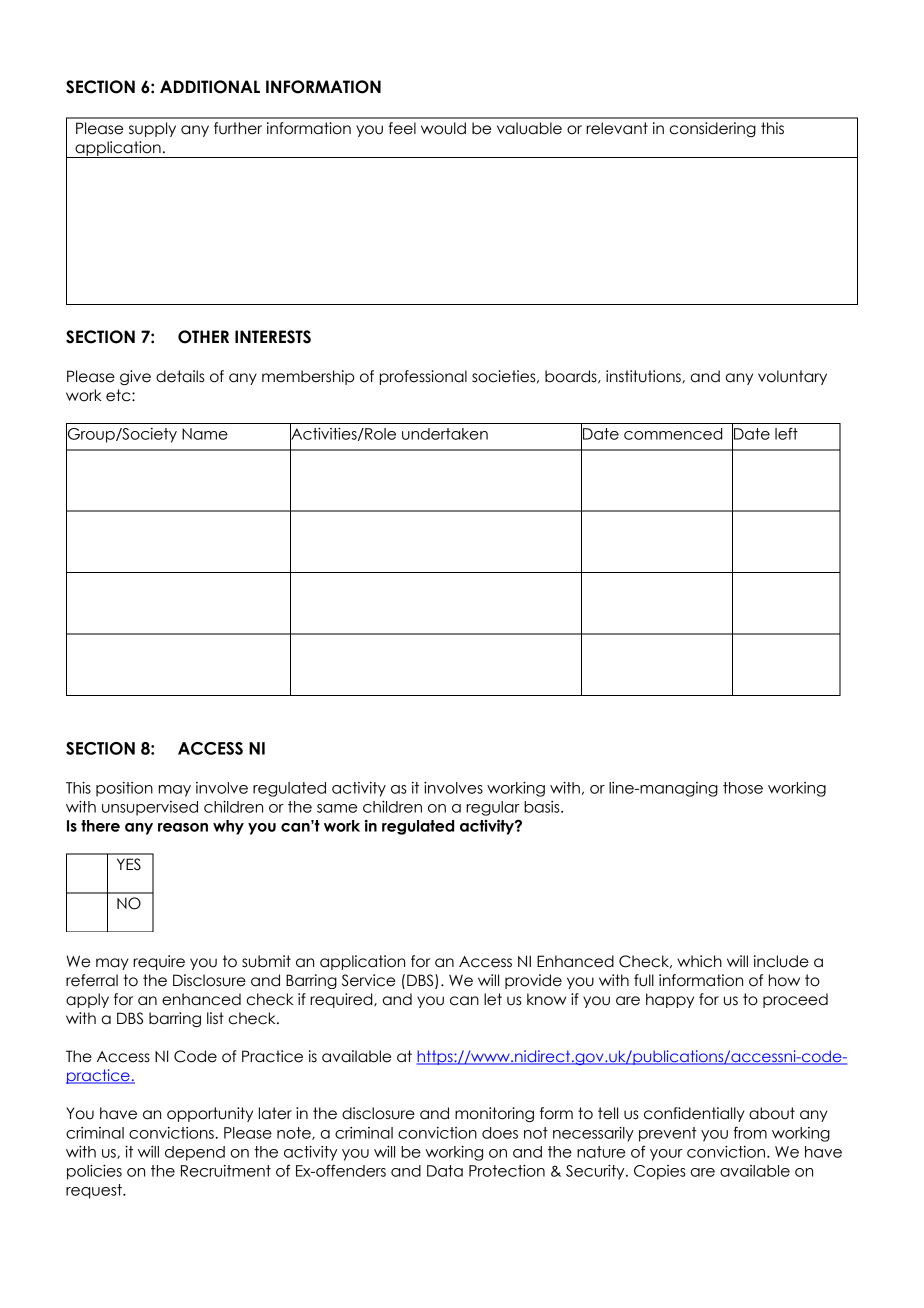 This image has width=924, height=1308. What do you see at coordinates (195, 1153) in the image?
I see `depend` at bounding box center [195, 1153].
